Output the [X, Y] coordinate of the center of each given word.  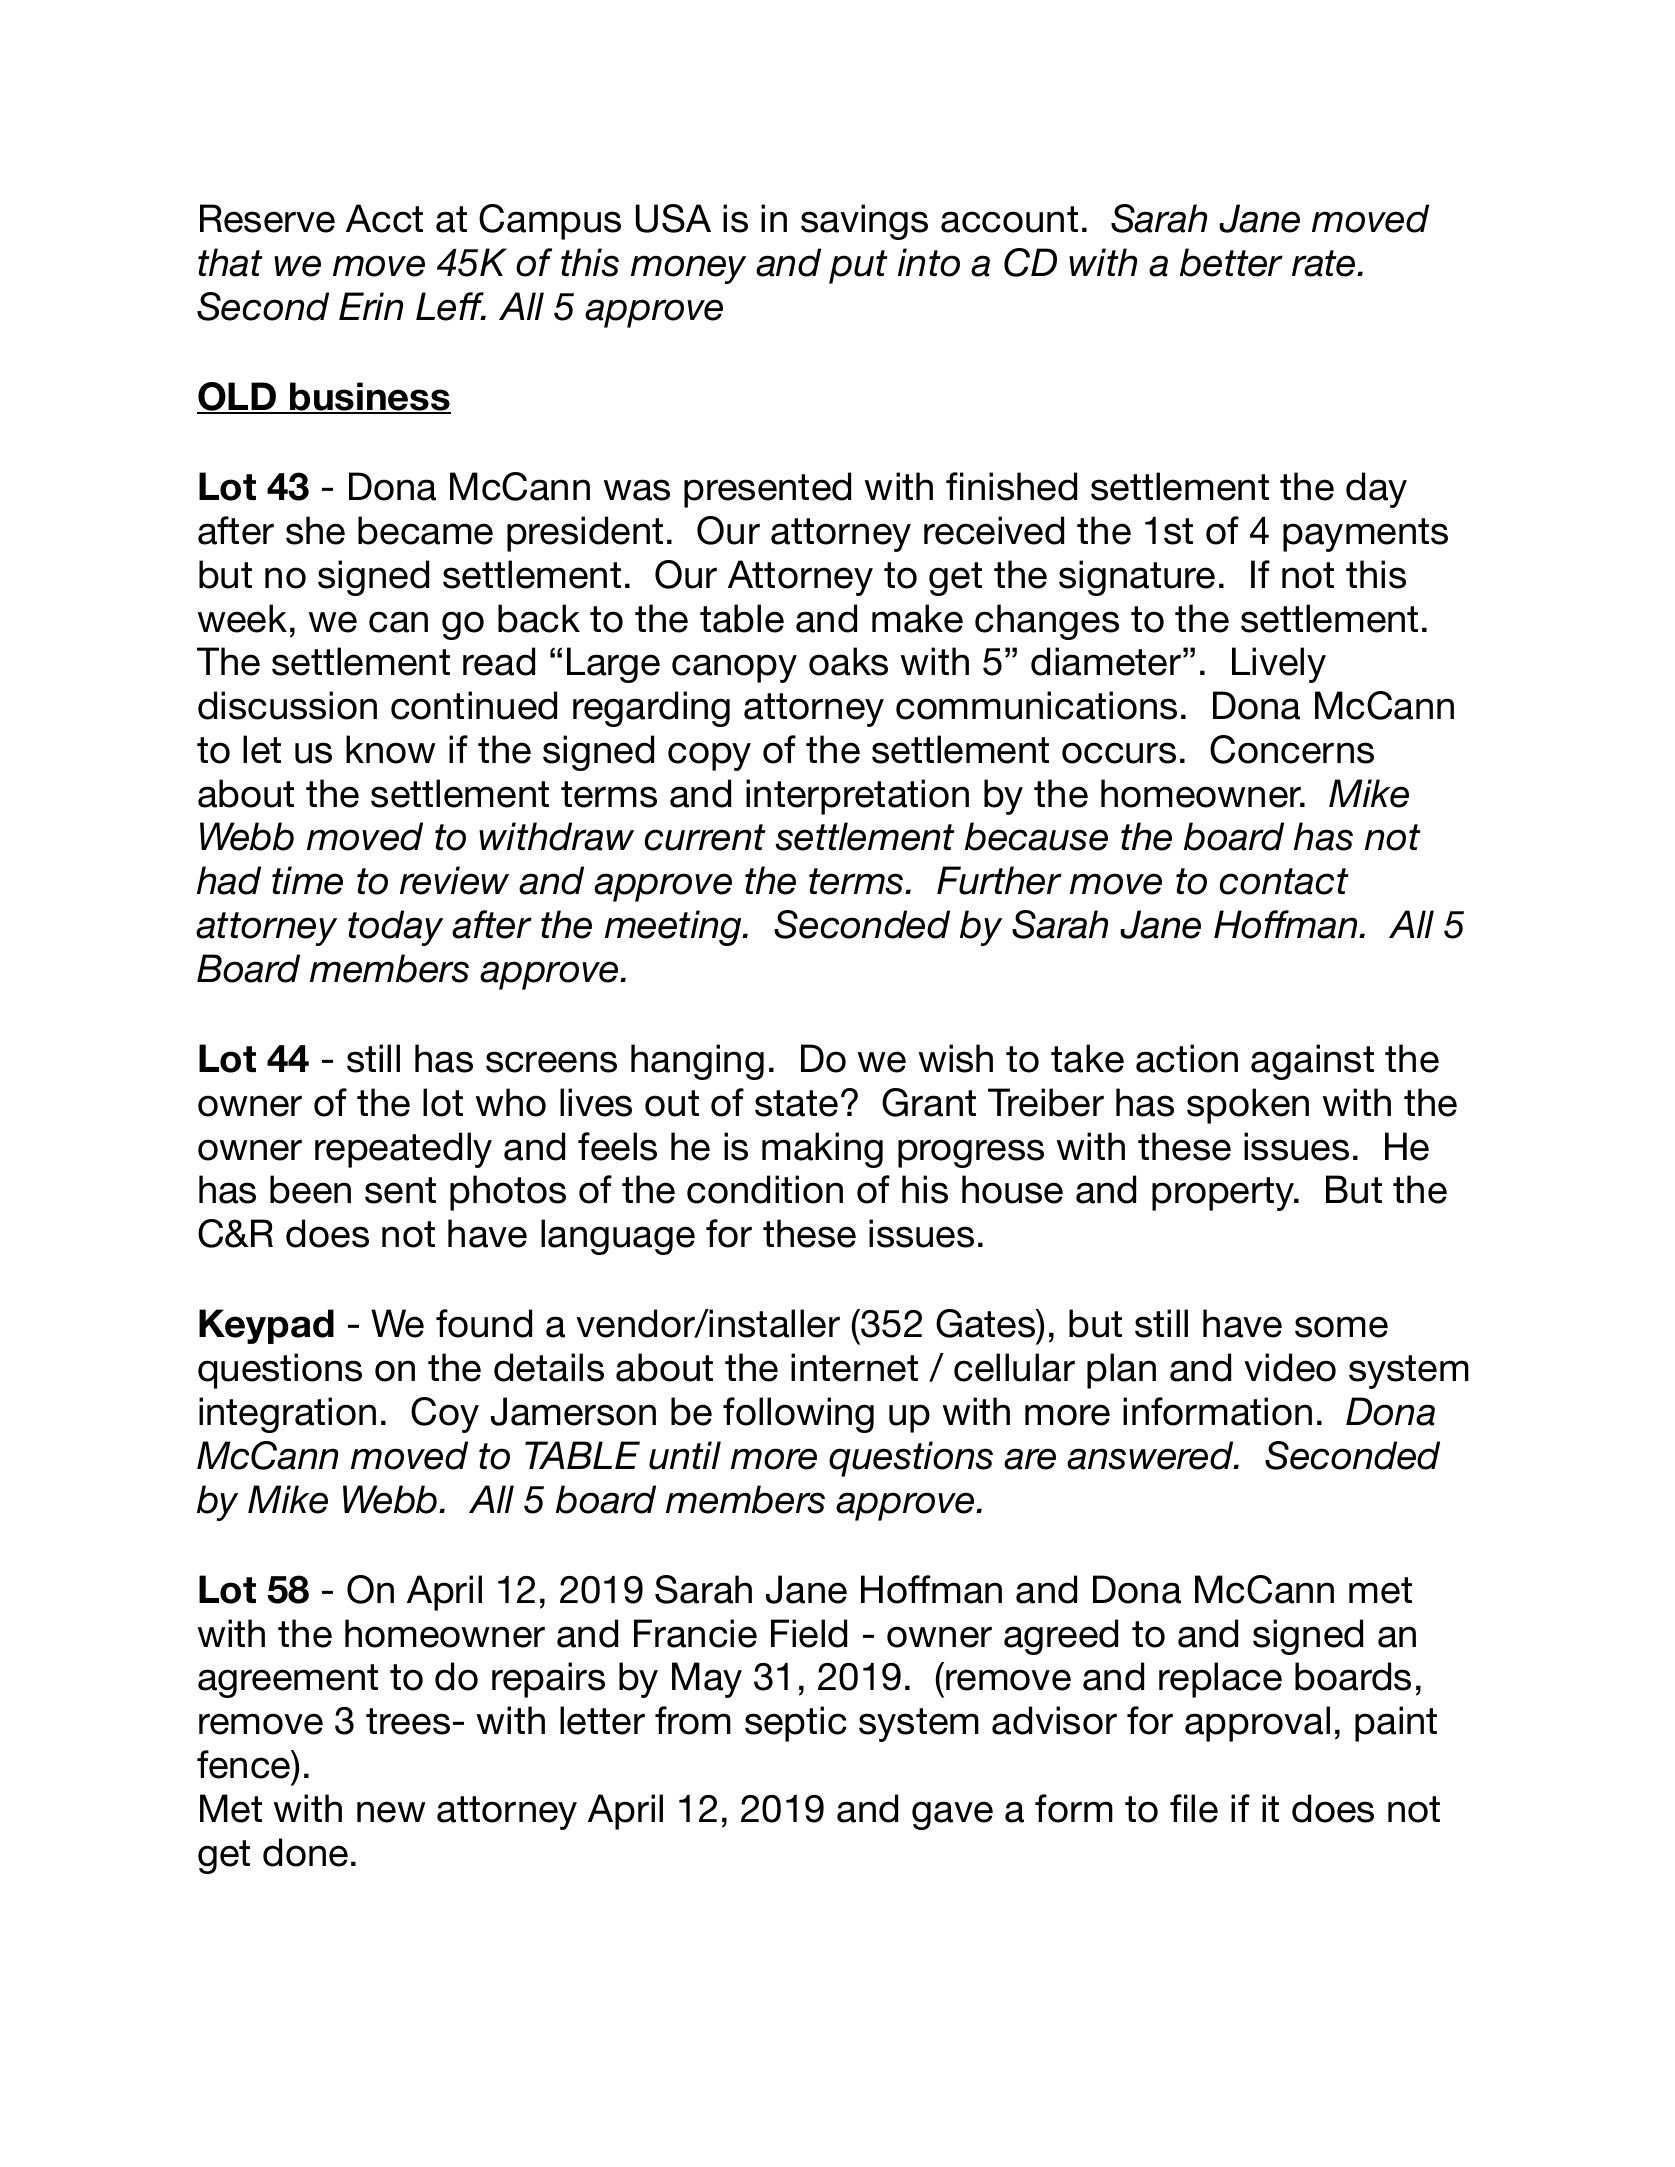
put [858, 267]
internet [854, 1367]
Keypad [266, 1326]
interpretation [857, 797]
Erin [371, 306]
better [1231, 262]
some [1341, 1327]
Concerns [1292, 749]
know [391, 749]
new [391, 1812]
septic [796, 1724]
